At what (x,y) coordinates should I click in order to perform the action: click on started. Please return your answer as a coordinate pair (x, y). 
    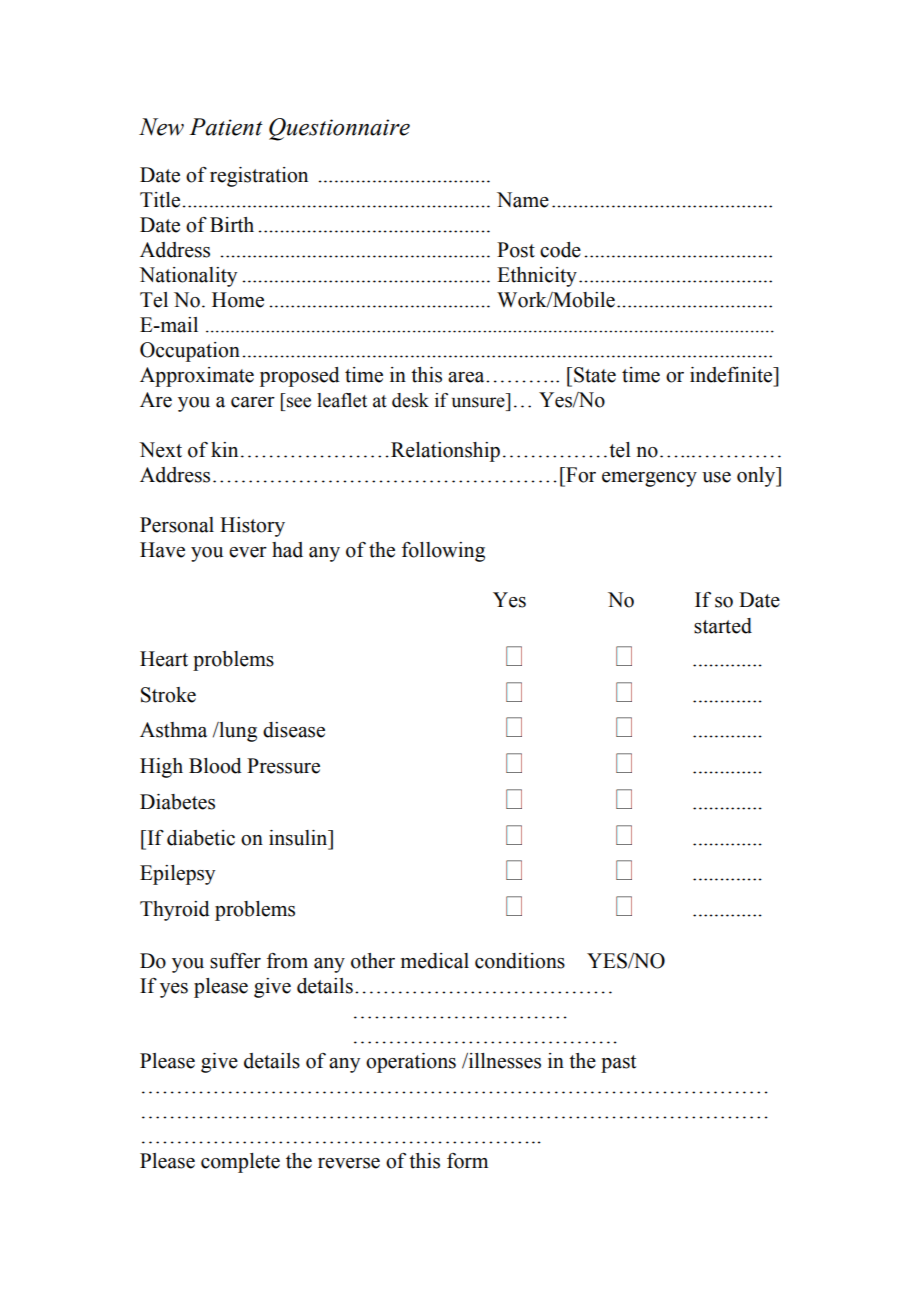
    Looking at the image, I should click on (723, 626).
